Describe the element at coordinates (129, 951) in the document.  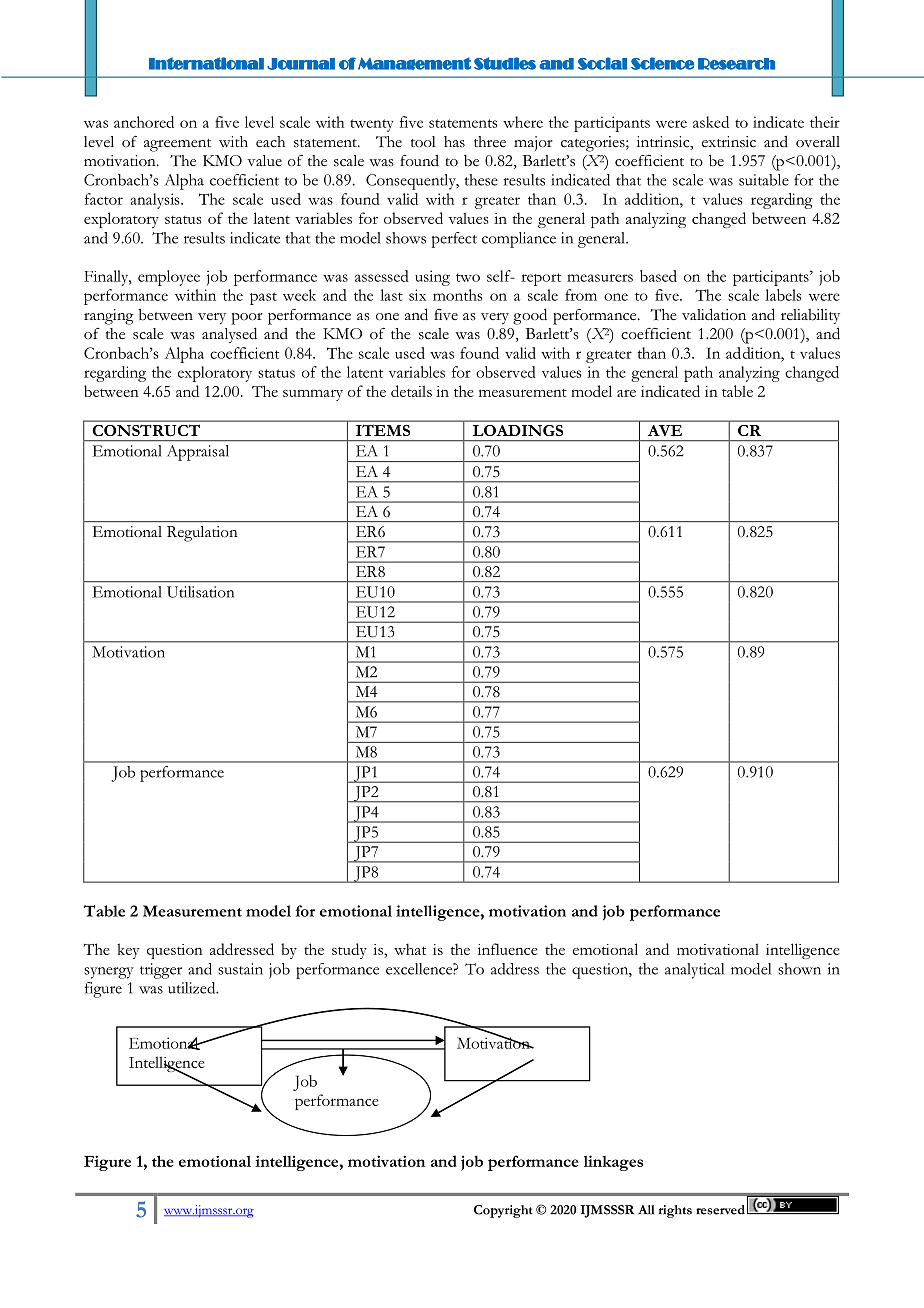
I see `key` at that location.
